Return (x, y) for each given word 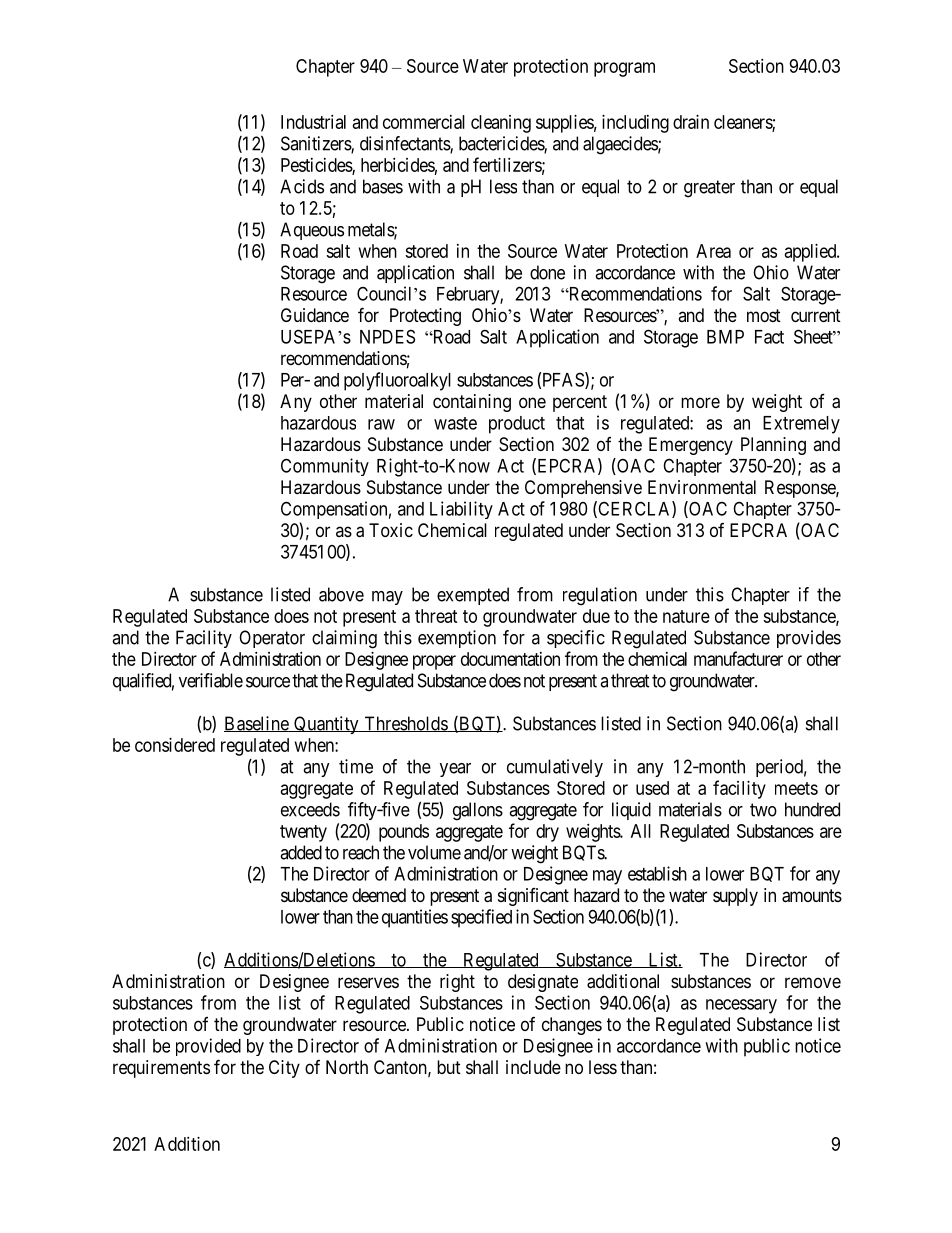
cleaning (501, 124)
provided (208, 1047)
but (449, 1067)
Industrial (313, 122)
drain (691, 122)
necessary (741, 1006)
